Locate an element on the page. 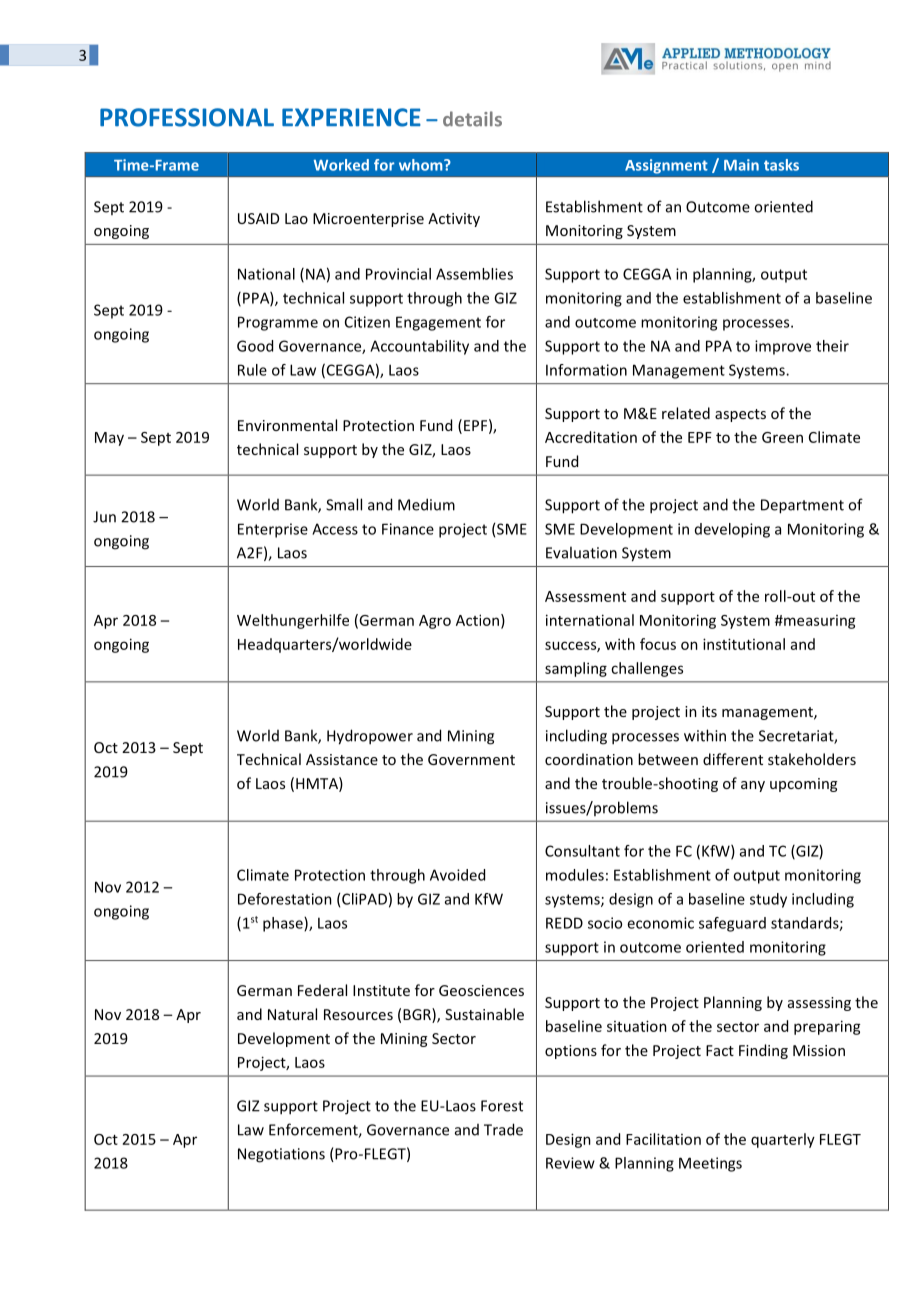 The height and width of the document is (1308, 924). quarterly is located at coordinates (783, 1140).
